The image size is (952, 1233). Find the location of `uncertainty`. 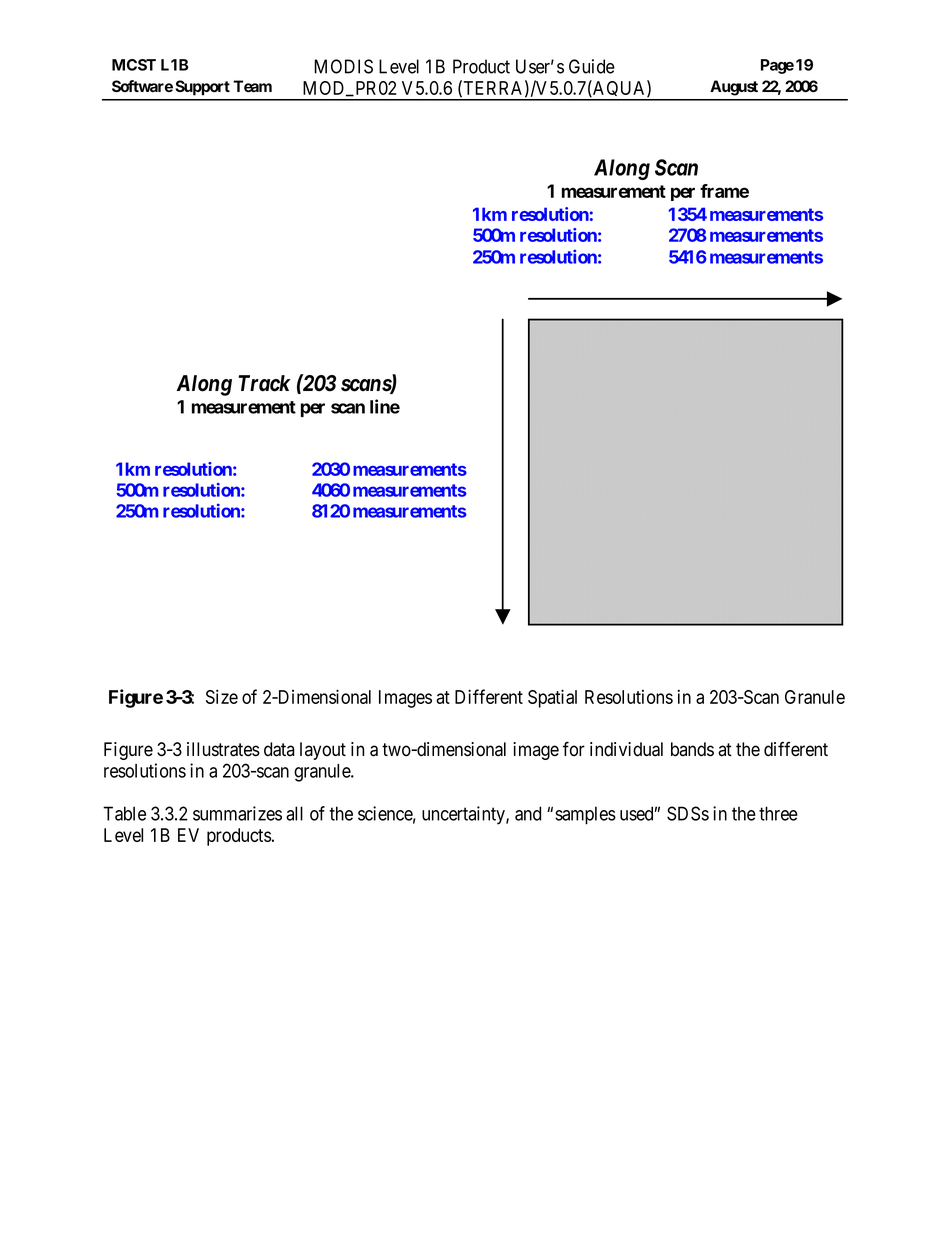

uncertainty is located at coordinates (464, 815).
